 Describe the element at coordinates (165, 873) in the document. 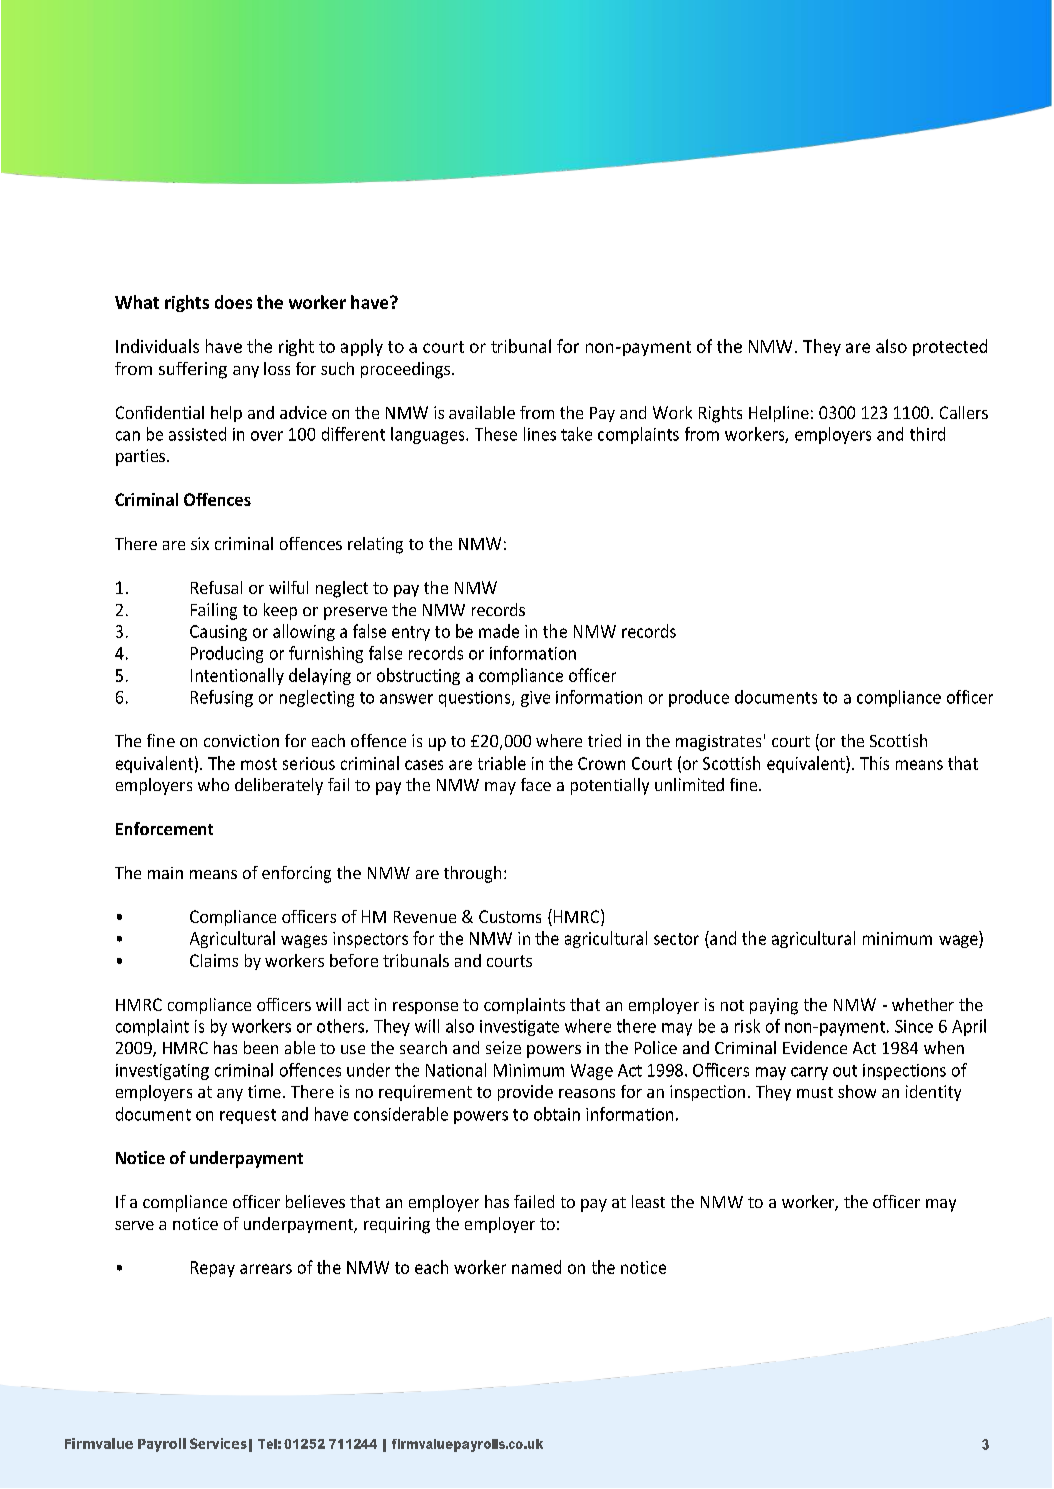

I see `main` at that location.
